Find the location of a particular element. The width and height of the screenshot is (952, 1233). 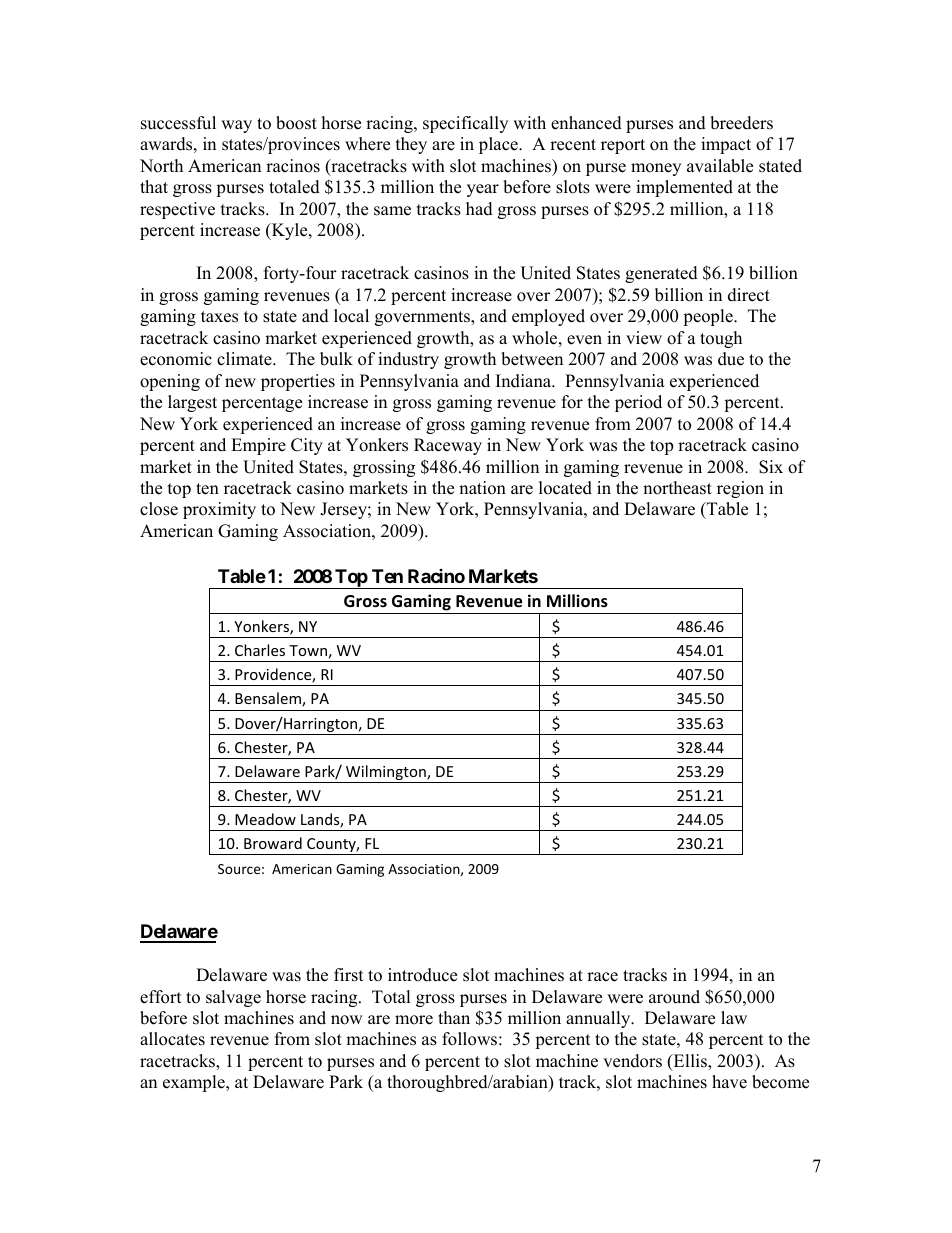

nation is located at coordinates (482, 488).
